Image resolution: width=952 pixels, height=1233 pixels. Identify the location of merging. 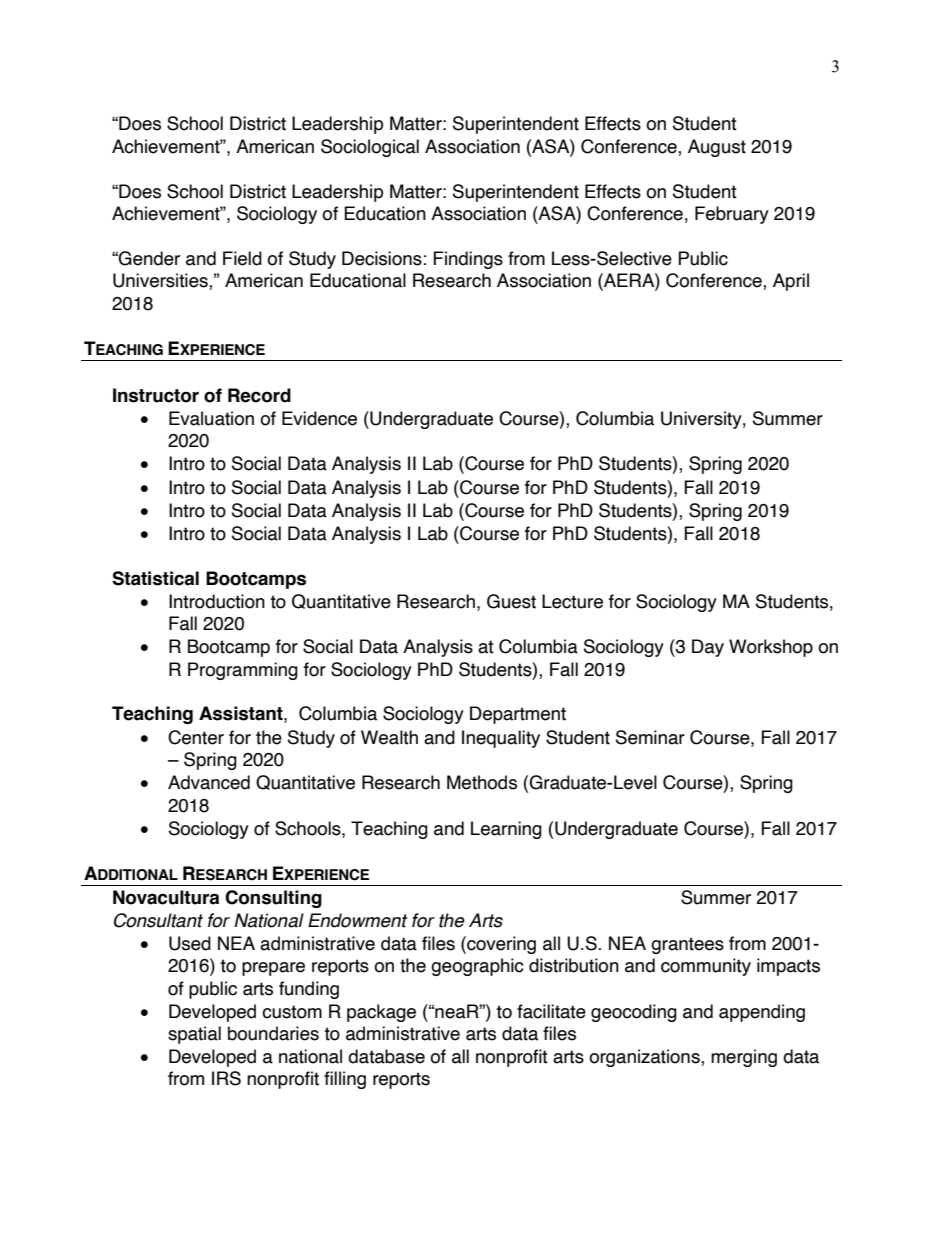
(744, 1058).
